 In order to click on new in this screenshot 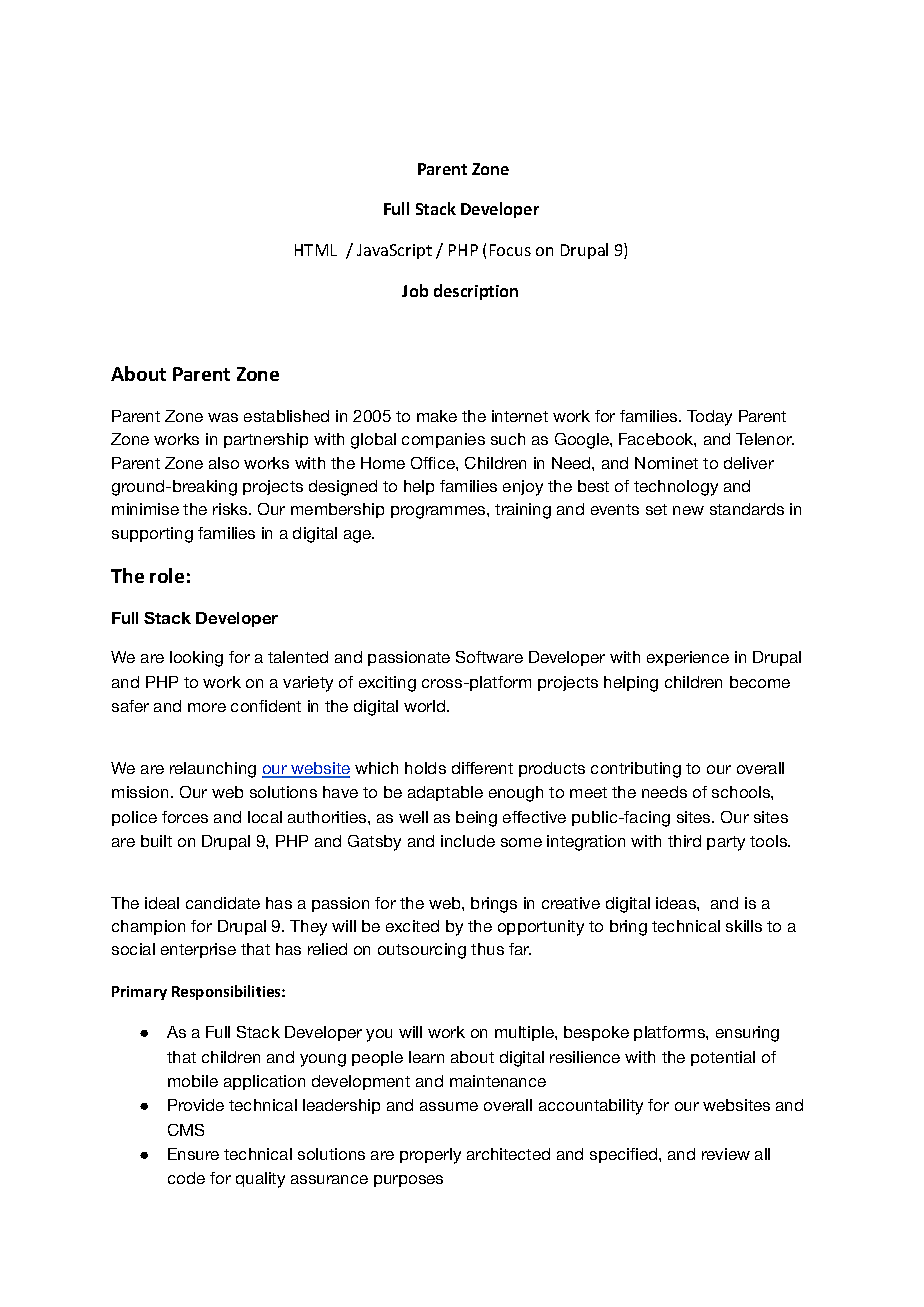, I will do `click(688, 510)`.
